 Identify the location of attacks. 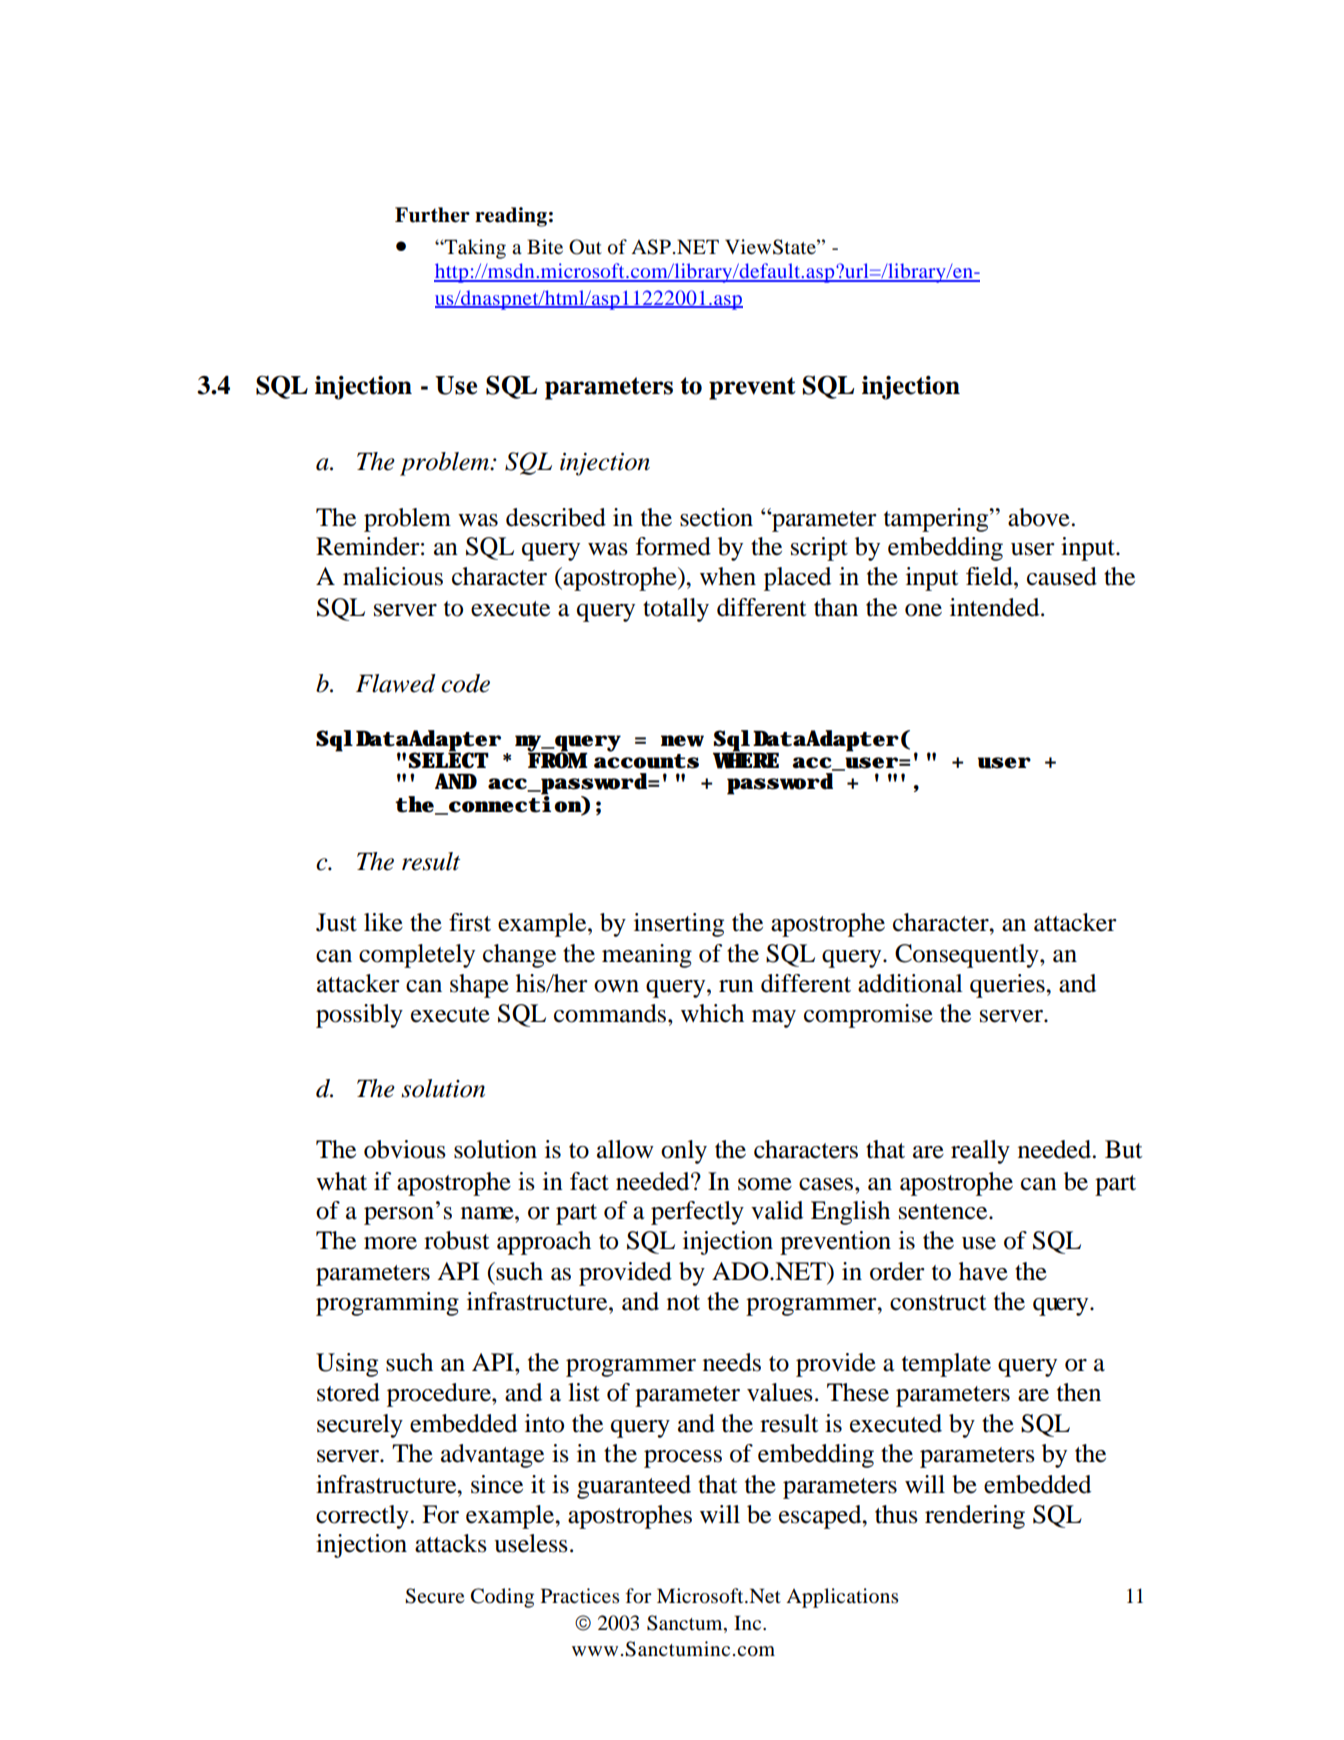
(451, 1543).
